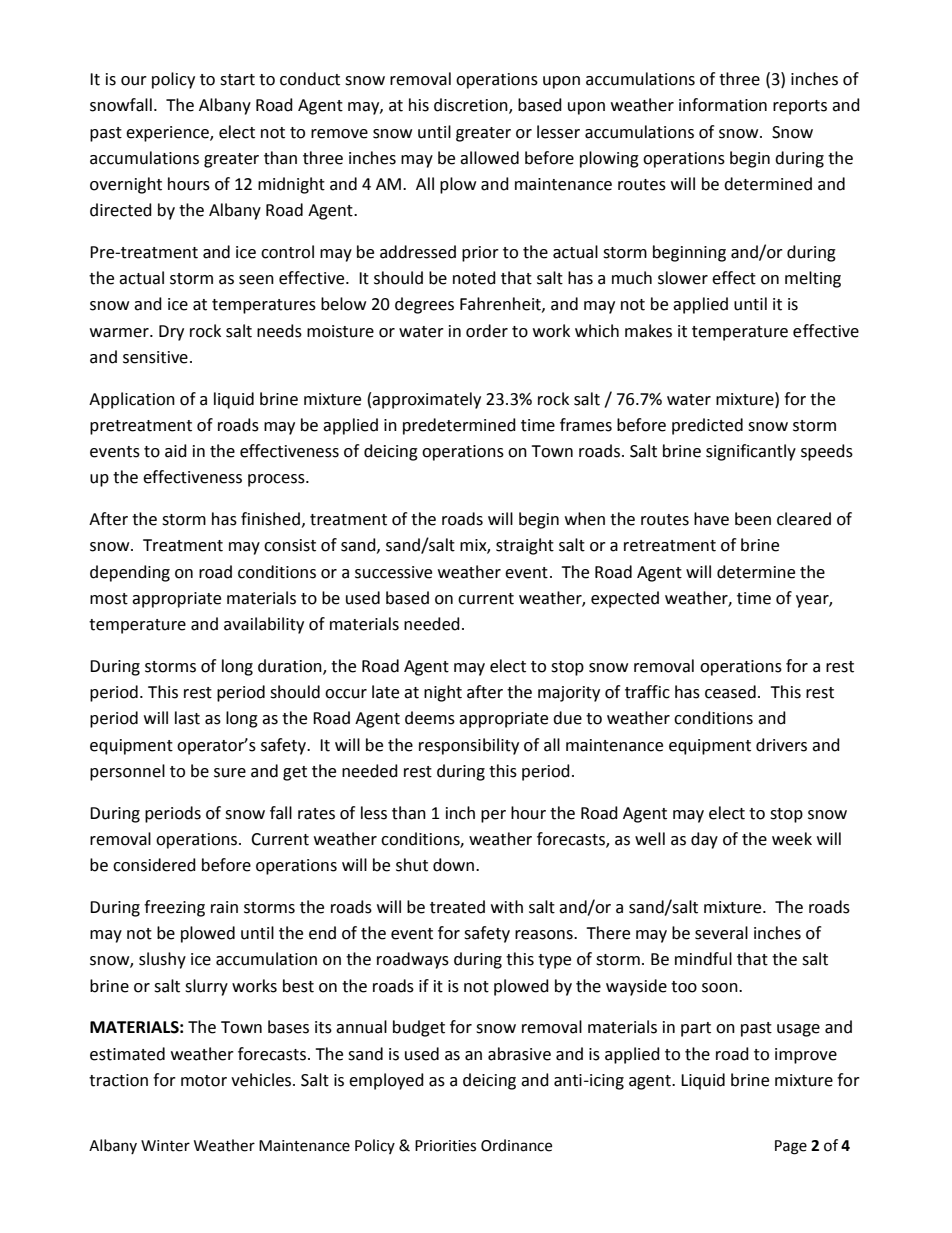 This screenshot has height=1233, width=952. What do you see at coordinates (230, 773) in the screenshot?
I see `sure` at bounding box center [230, 773].
